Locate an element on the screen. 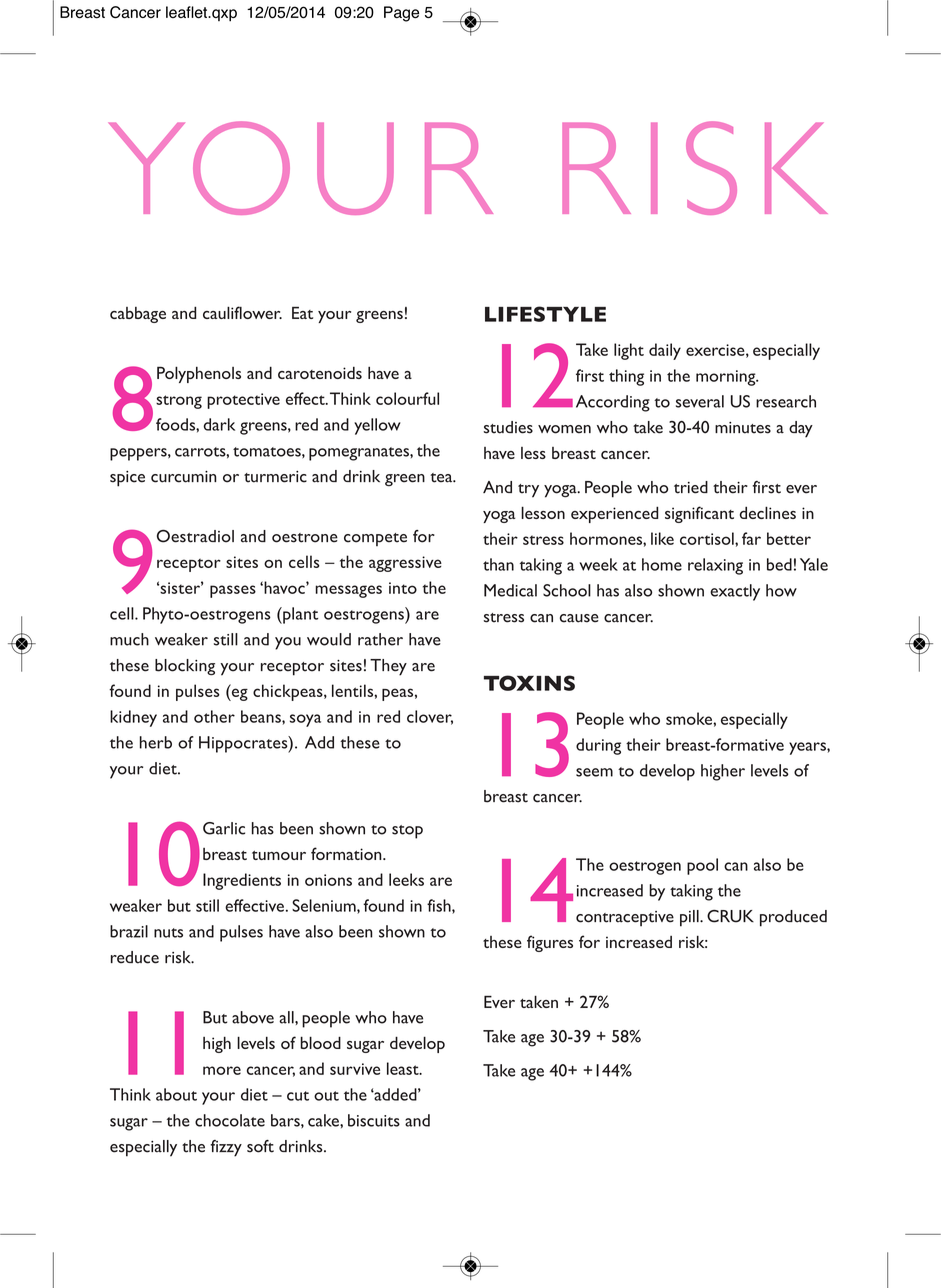  than is located at coordinates (498, 564).
